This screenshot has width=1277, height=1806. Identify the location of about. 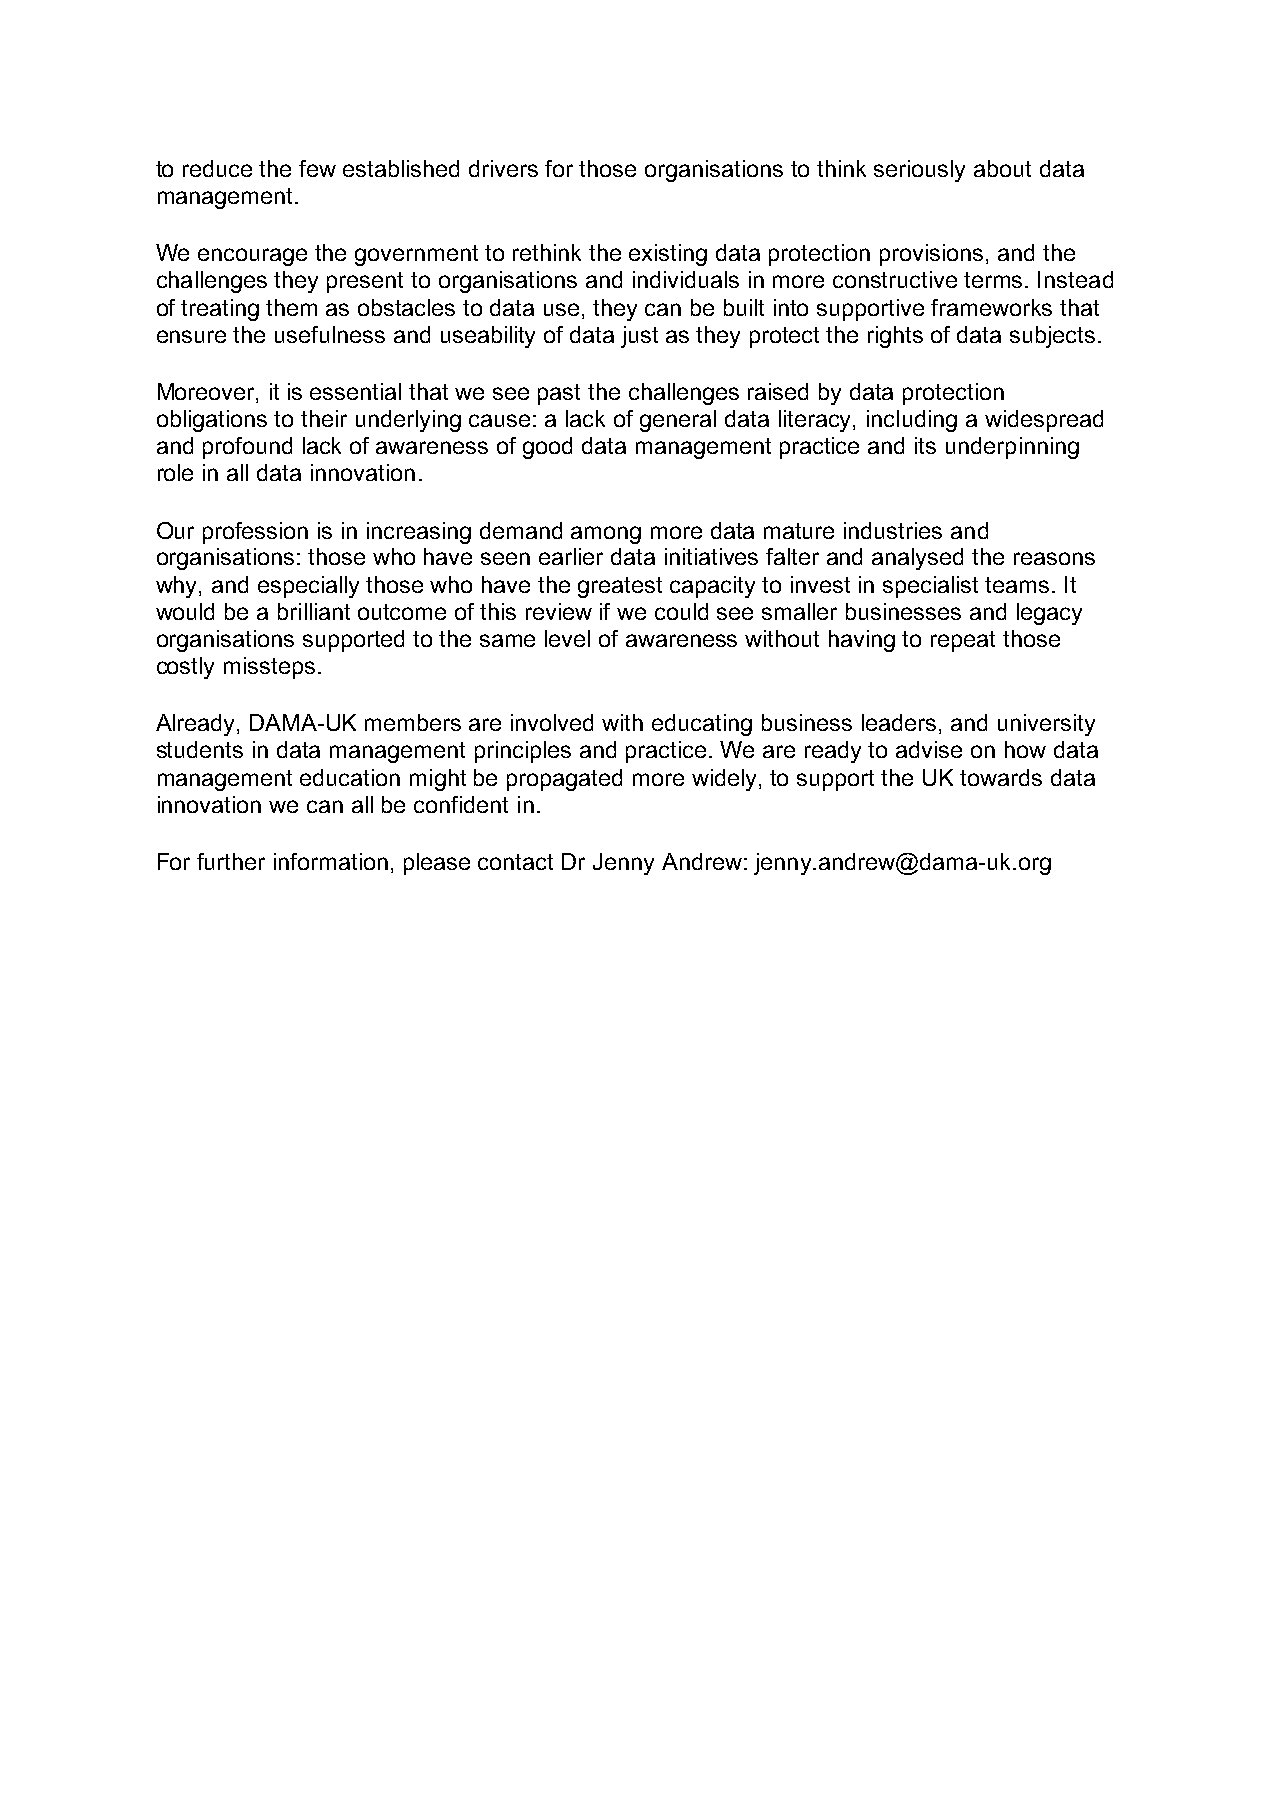
(1002, 168).
